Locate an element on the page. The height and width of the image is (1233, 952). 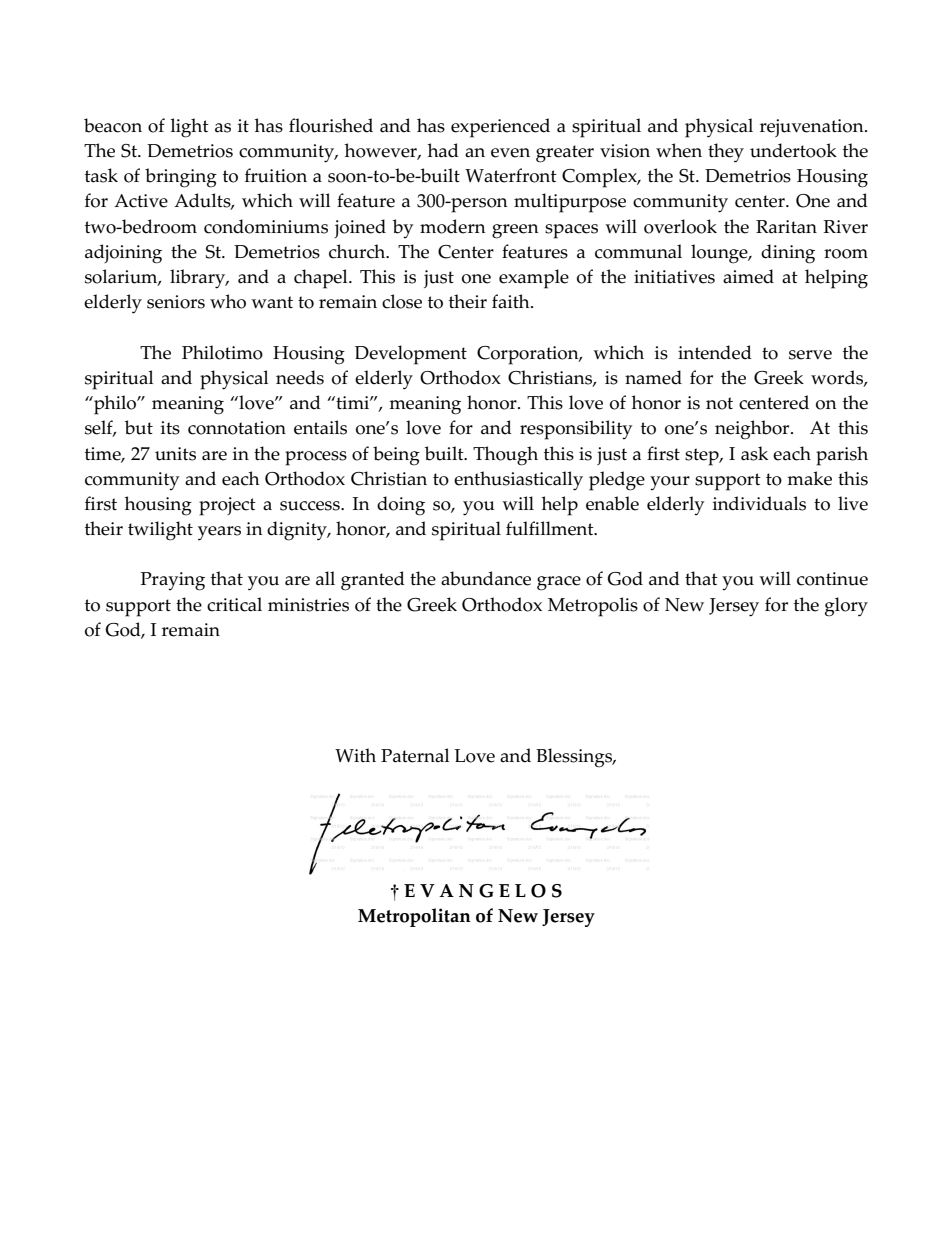
Paternal is located at coordinates (415, 755).
